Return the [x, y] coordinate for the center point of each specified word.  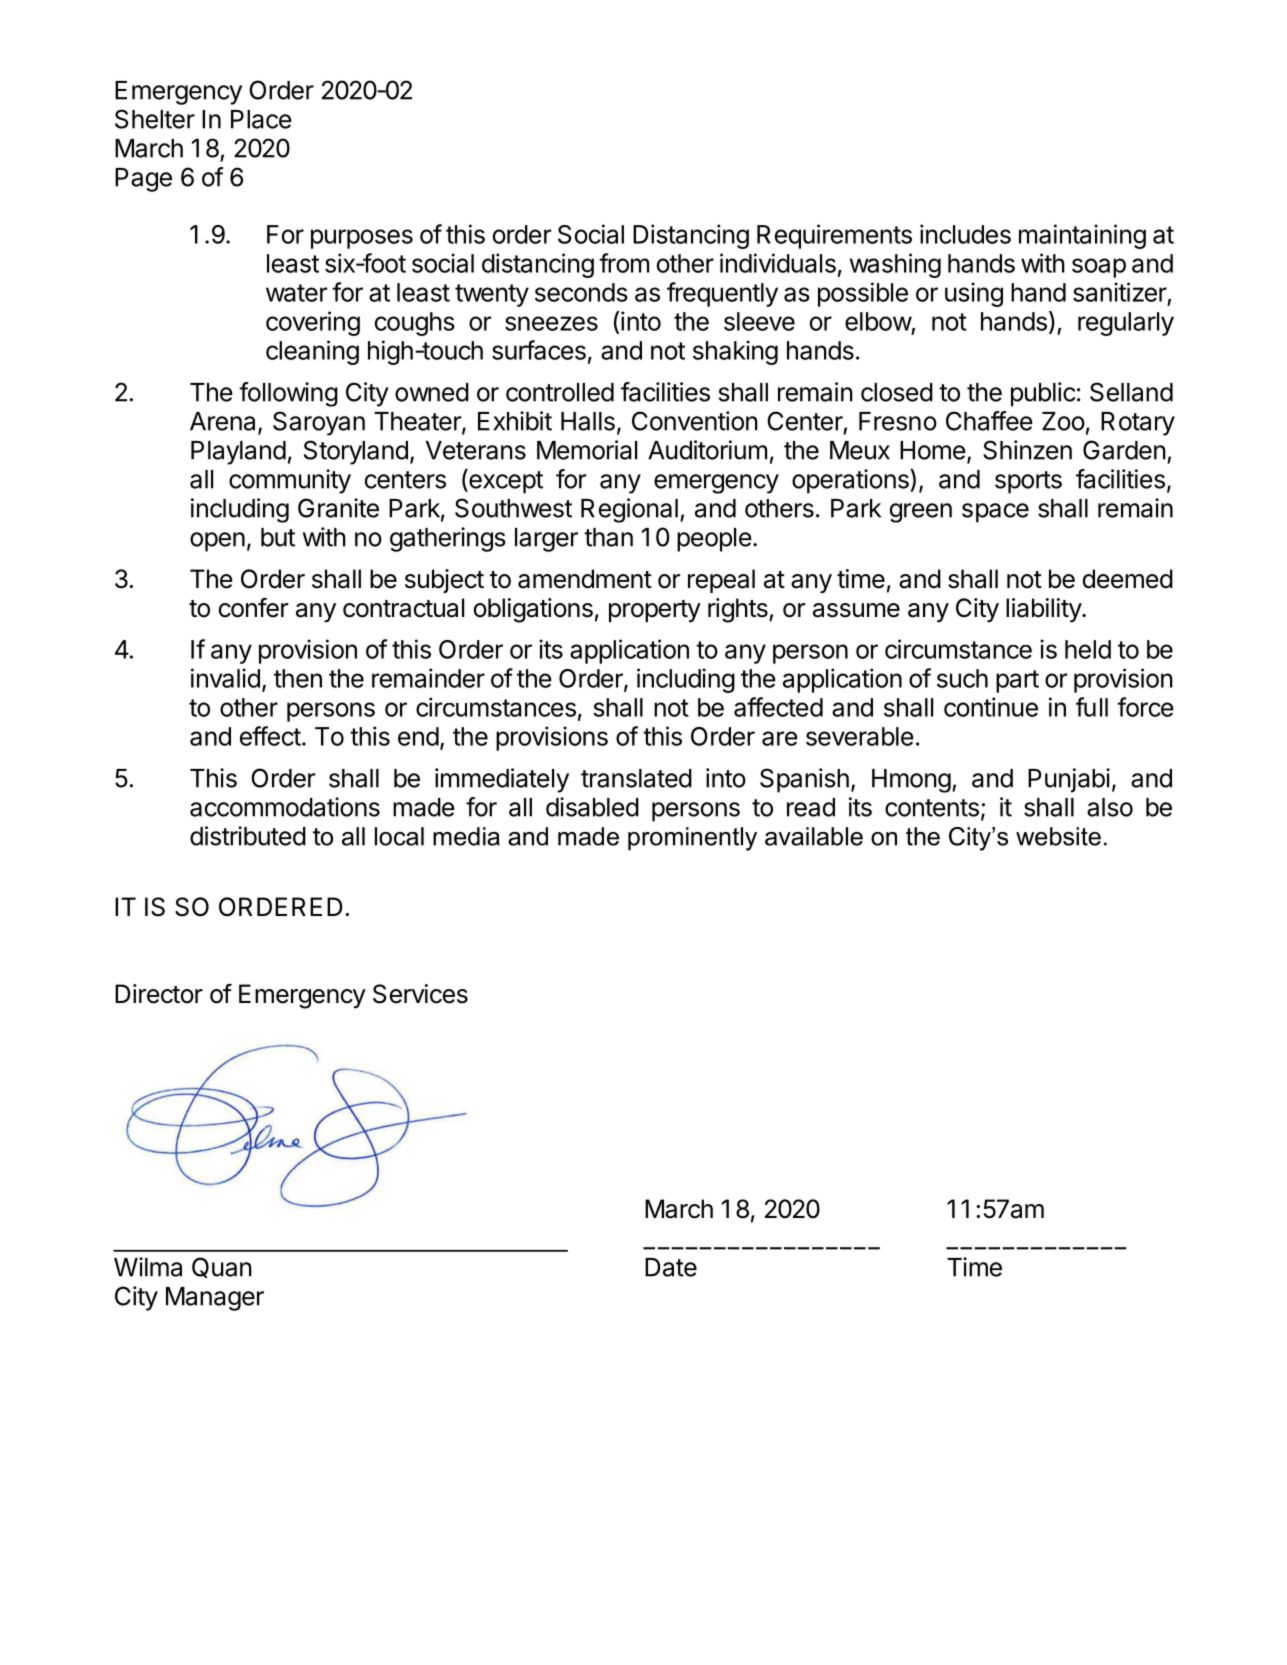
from [624, 263]
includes [965, 234]
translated [636, 778]
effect [270, 736]
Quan [222, 1267]
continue [991, 707]
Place [261, 119]
